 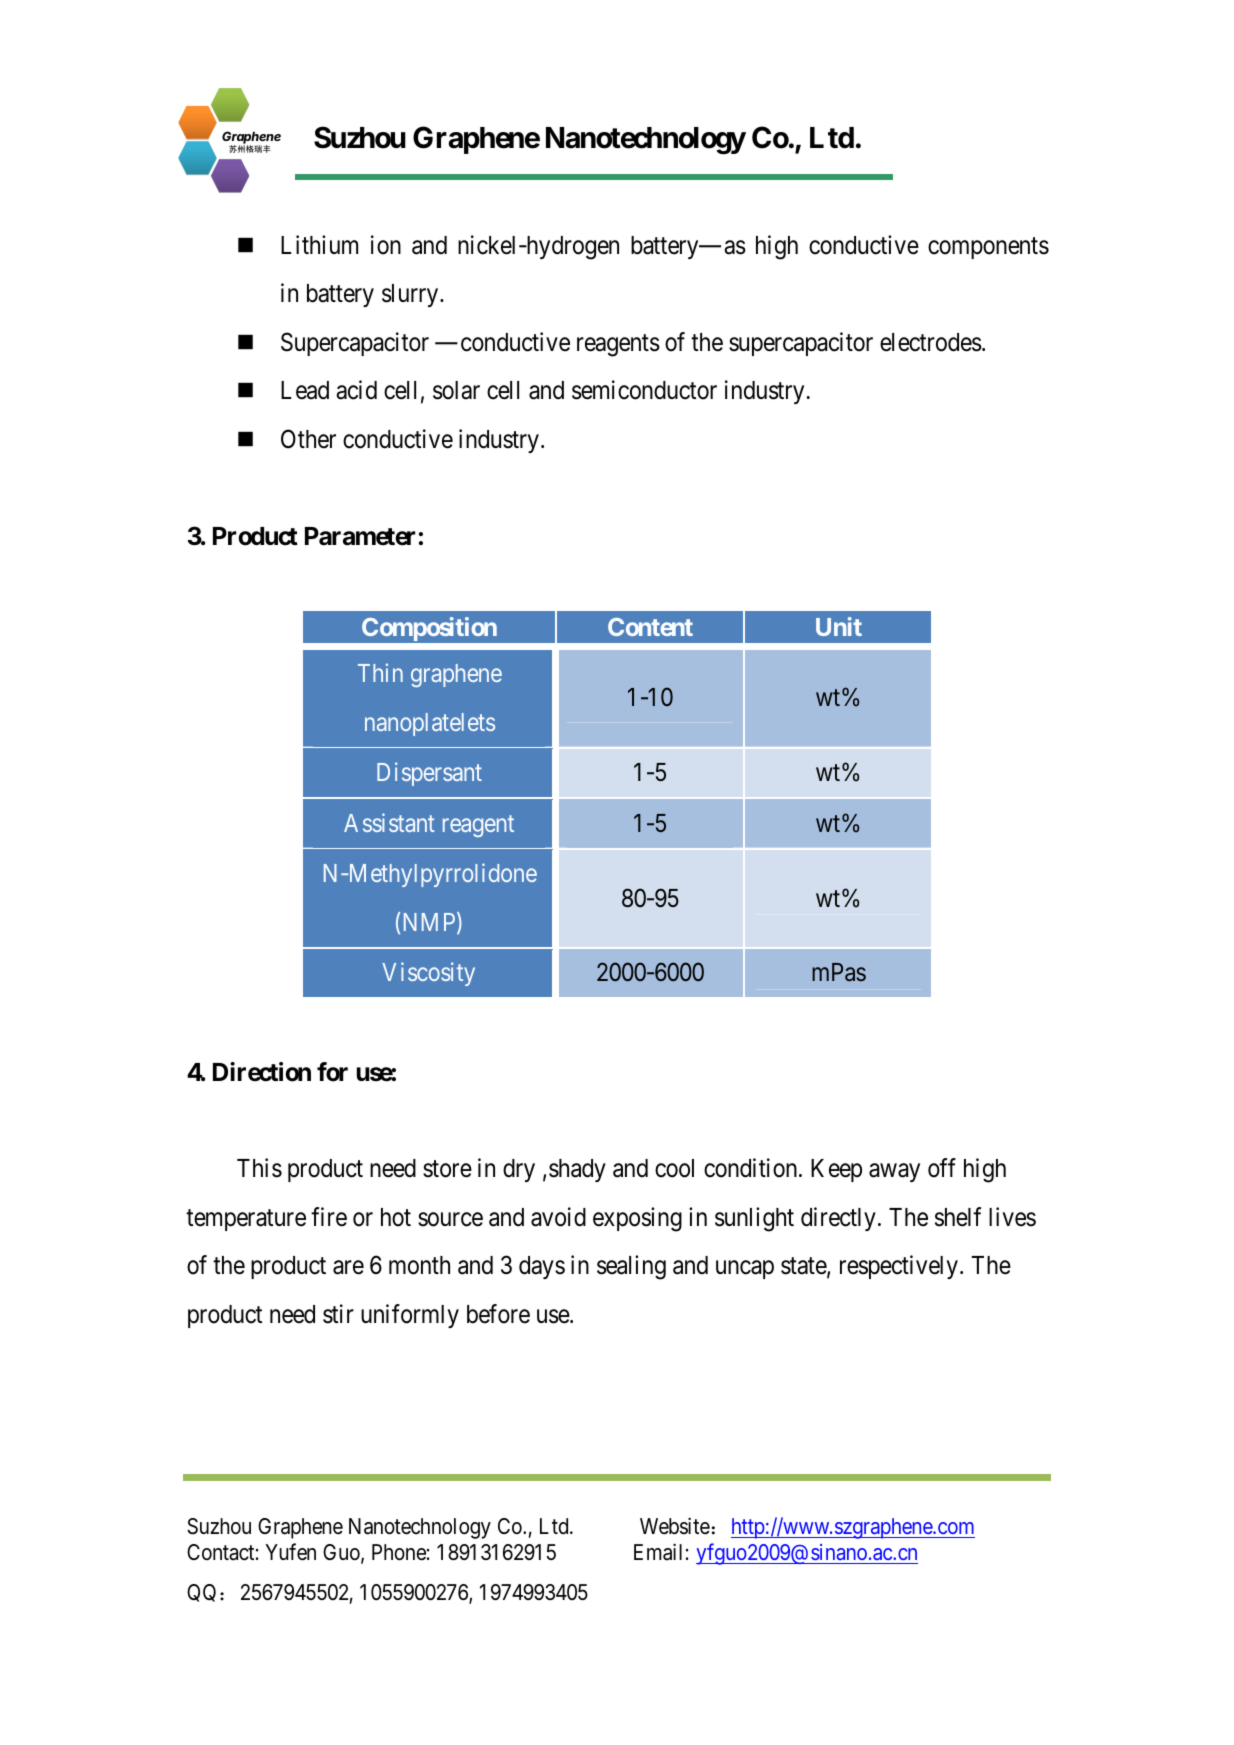 What do you see at coordinates (658, 1552) in the document?
I see `Email` at bounding box center [658, 1552].
